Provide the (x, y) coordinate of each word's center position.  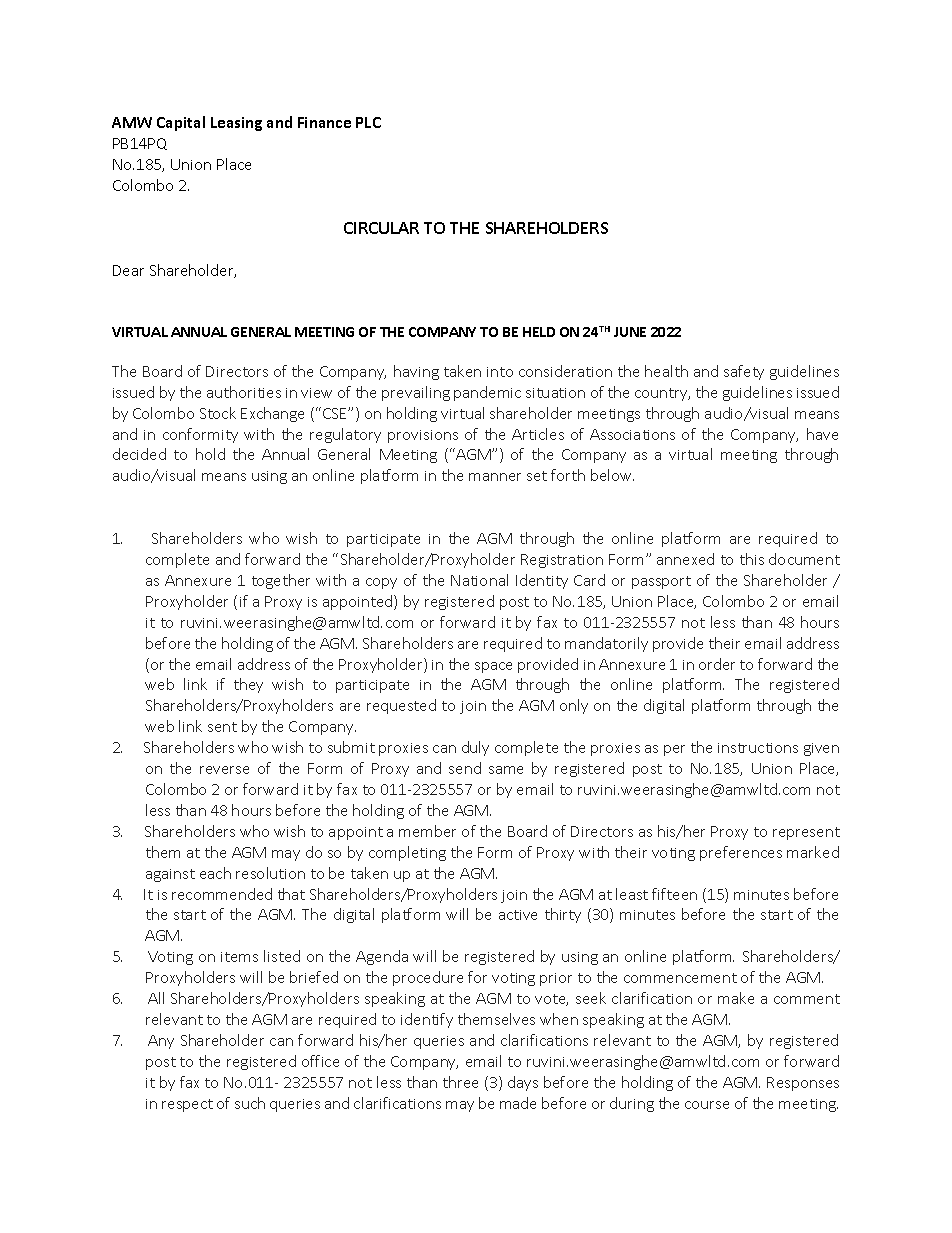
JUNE (630, 332)
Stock (218, 413)
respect (187, 1105)
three (460, 1082)
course (707, 1105)
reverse (224, 770)
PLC (368, 122)
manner (495, 477)
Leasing (236, 124)
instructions (758, 748)
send (465, 768)
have (822, 434)
